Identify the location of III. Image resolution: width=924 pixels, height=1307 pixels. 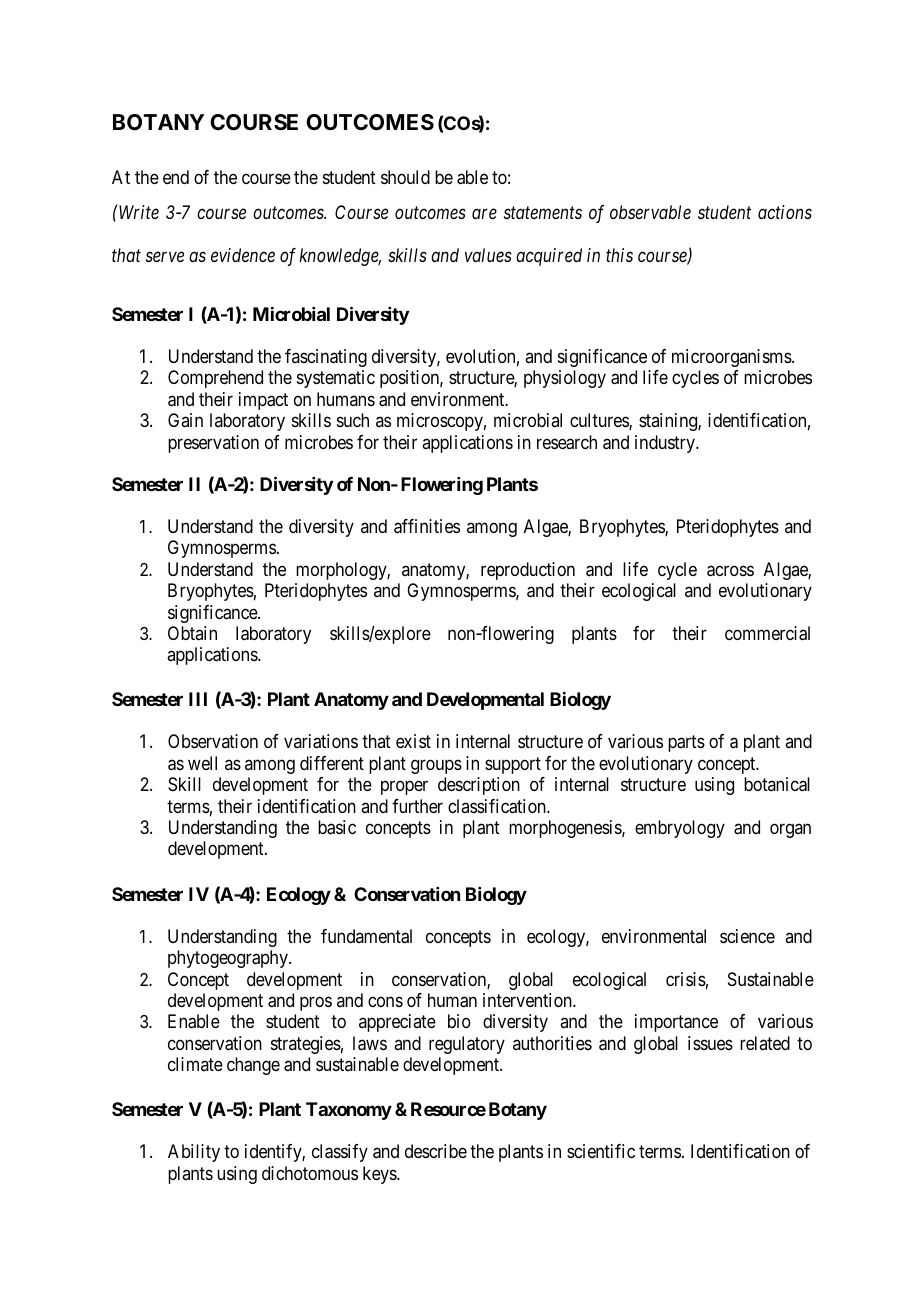
(198, 699).
